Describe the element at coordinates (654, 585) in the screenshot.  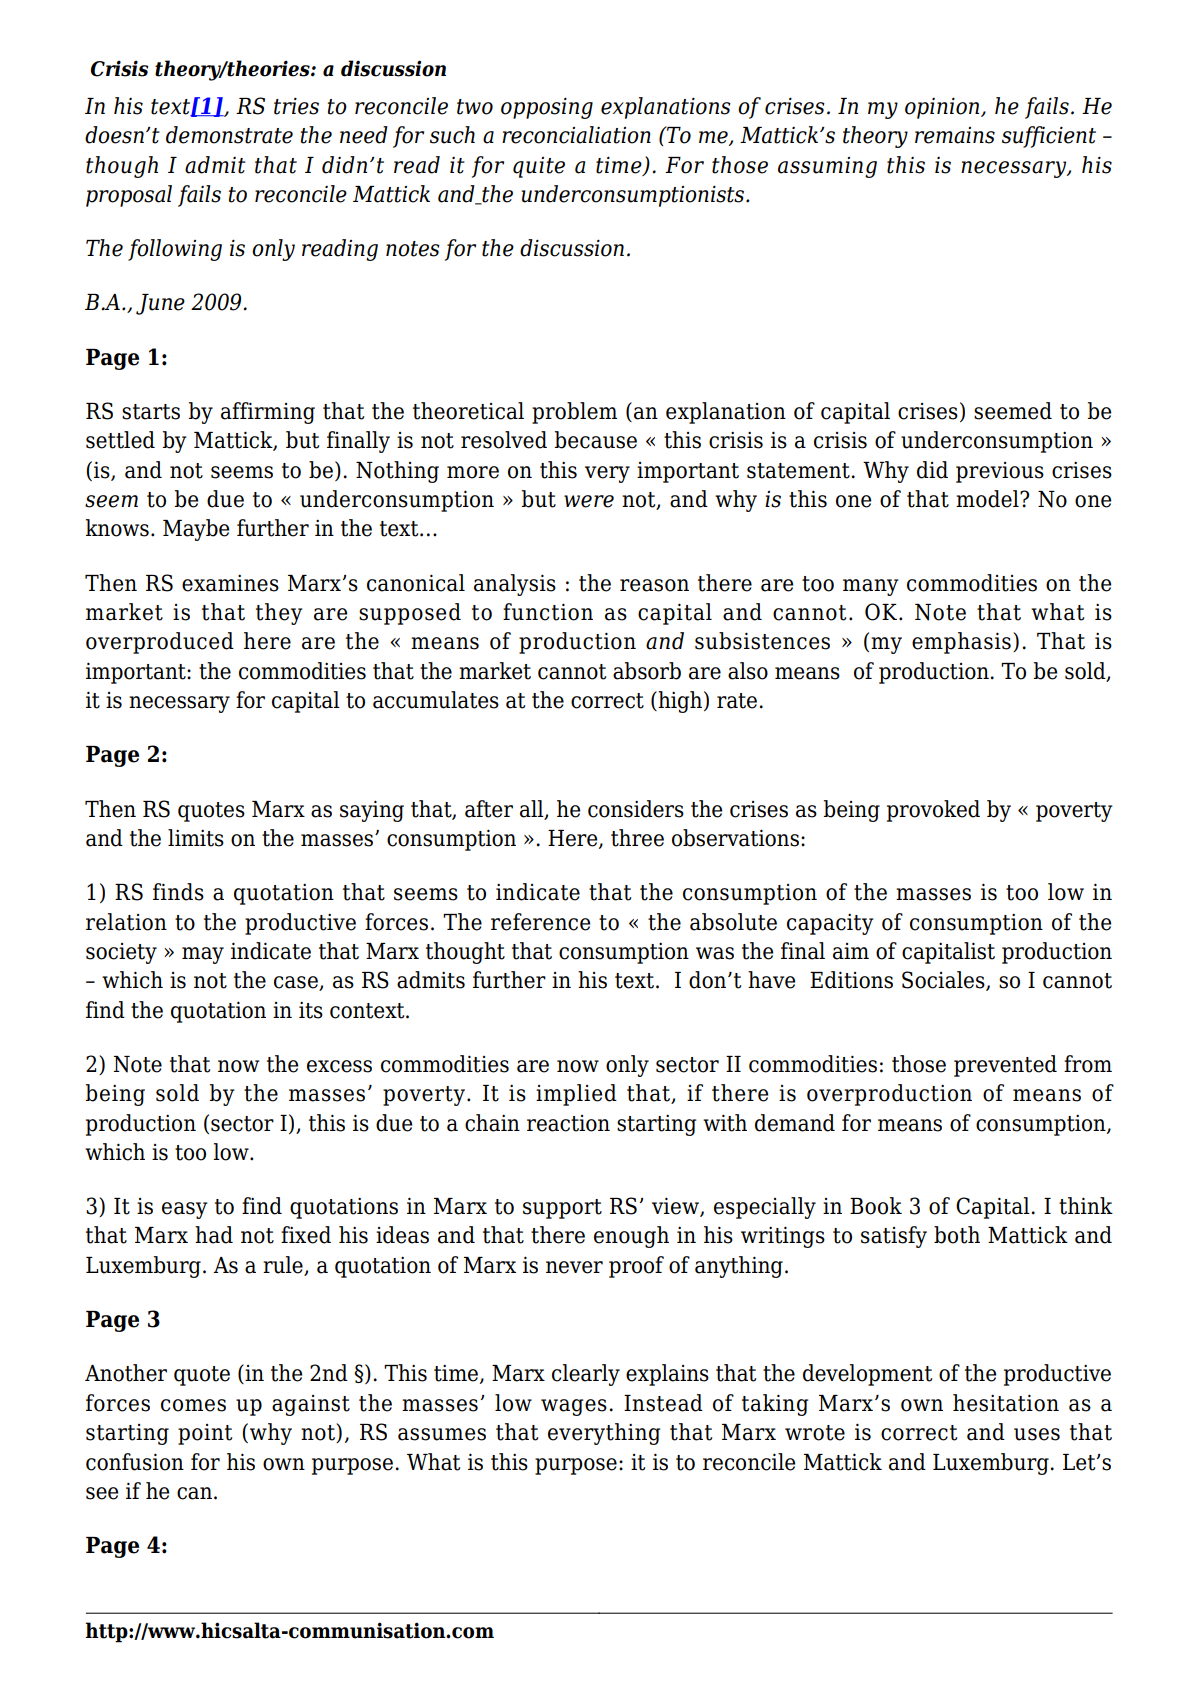
I see `reason` at that location.
